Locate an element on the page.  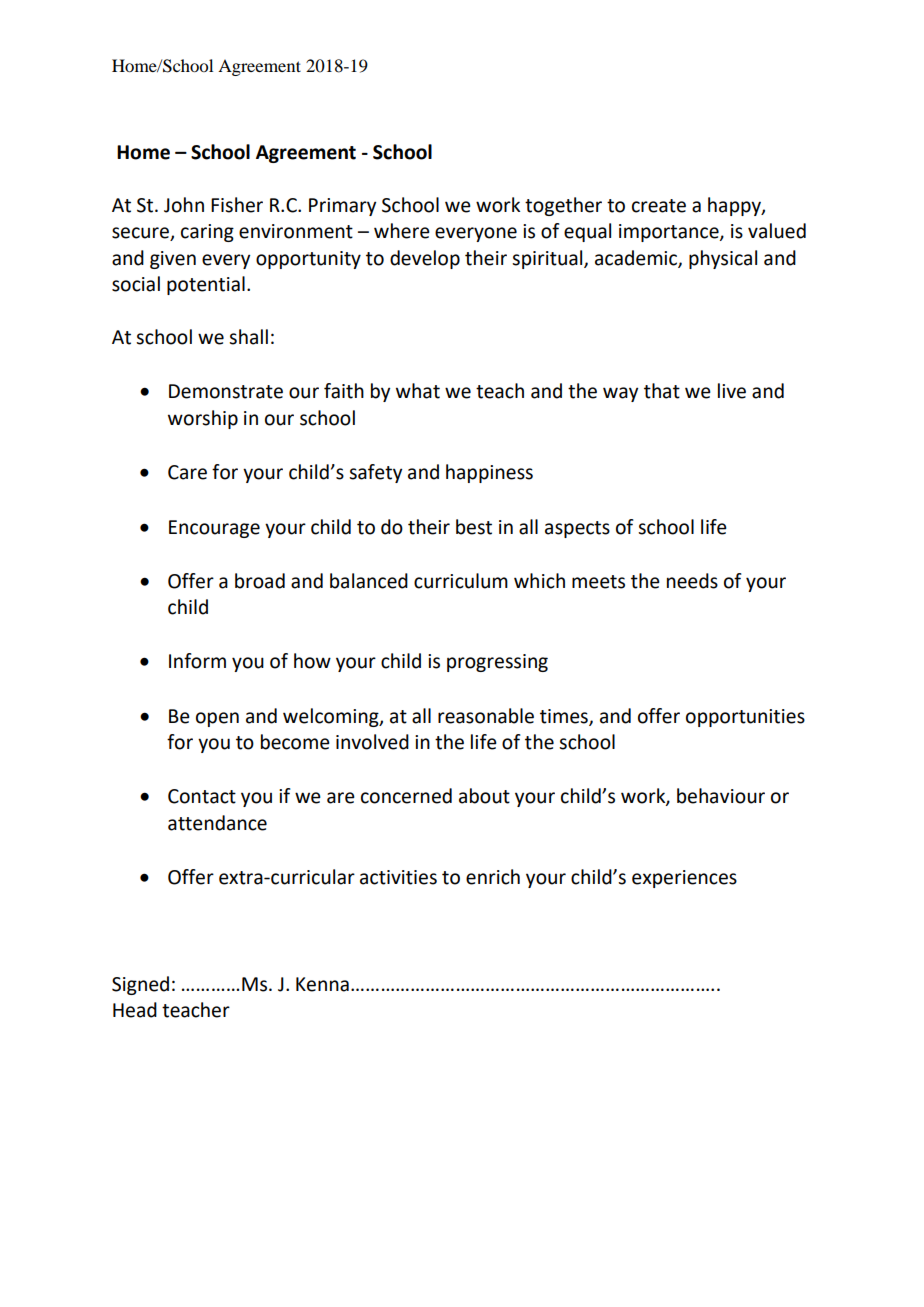
worship is located at coordinates (203, 419).
